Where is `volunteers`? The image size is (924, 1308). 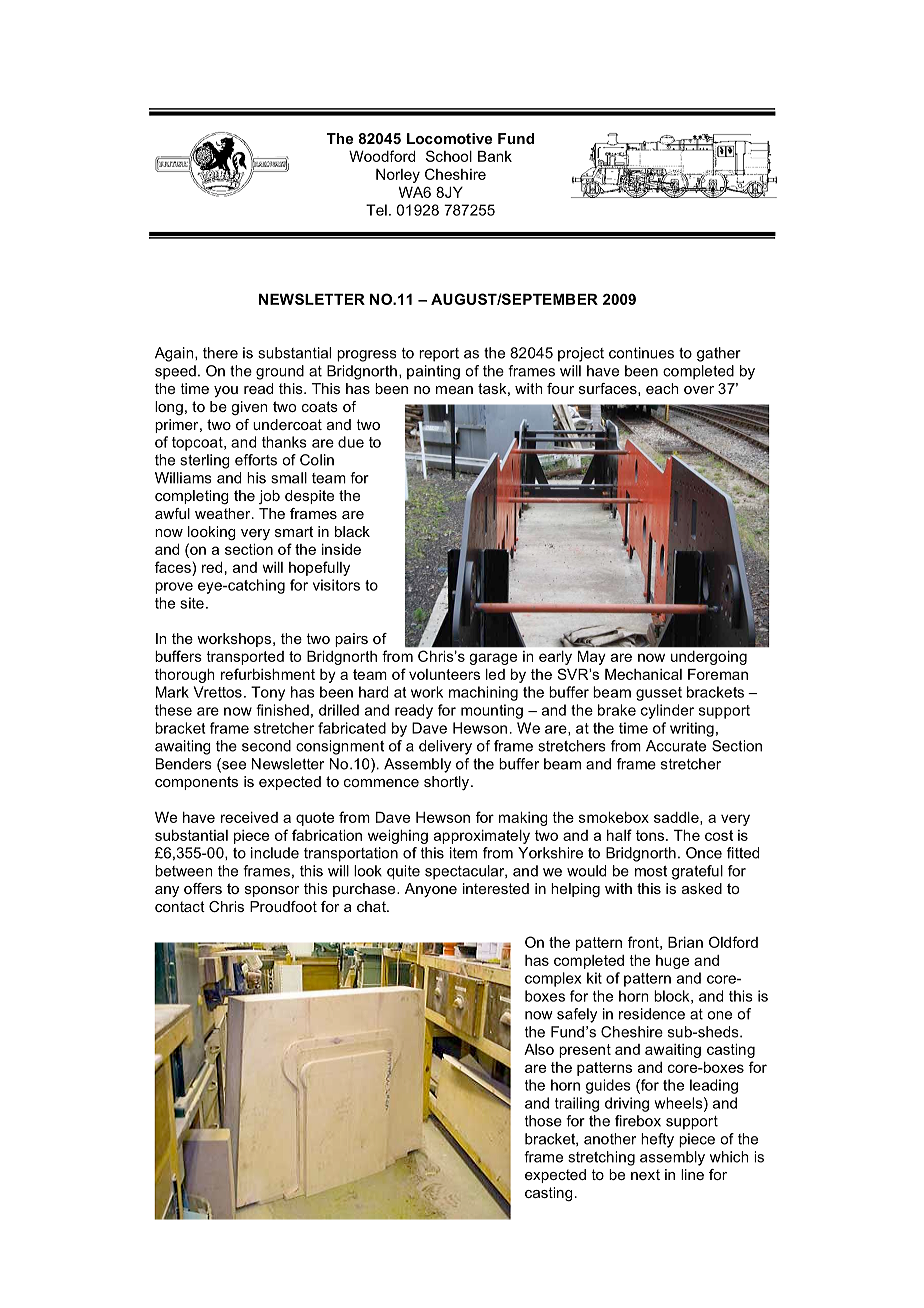
volunteers is located at coordinates (444, 674).
